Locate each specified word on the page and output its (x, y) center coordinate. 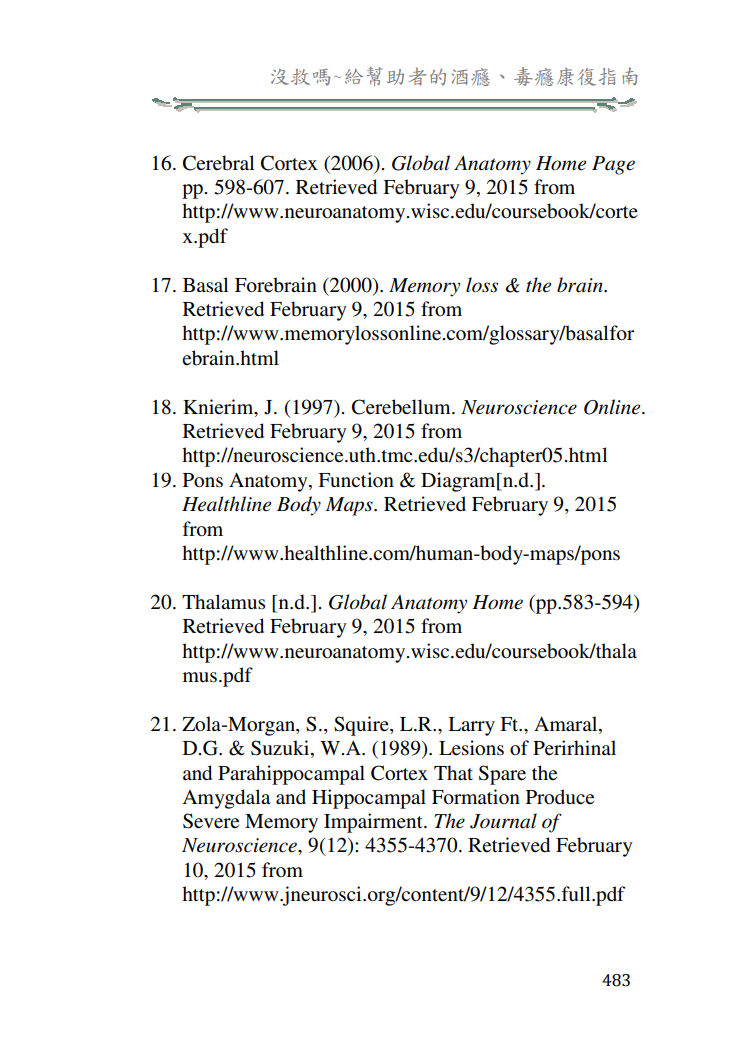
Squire (362, 726)
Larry (471, 726)
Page (613, 165)
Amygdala (226, 799)
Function (356, 480)
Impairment (374, 823)
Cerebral (218, 163)
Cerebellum (402, 407)
